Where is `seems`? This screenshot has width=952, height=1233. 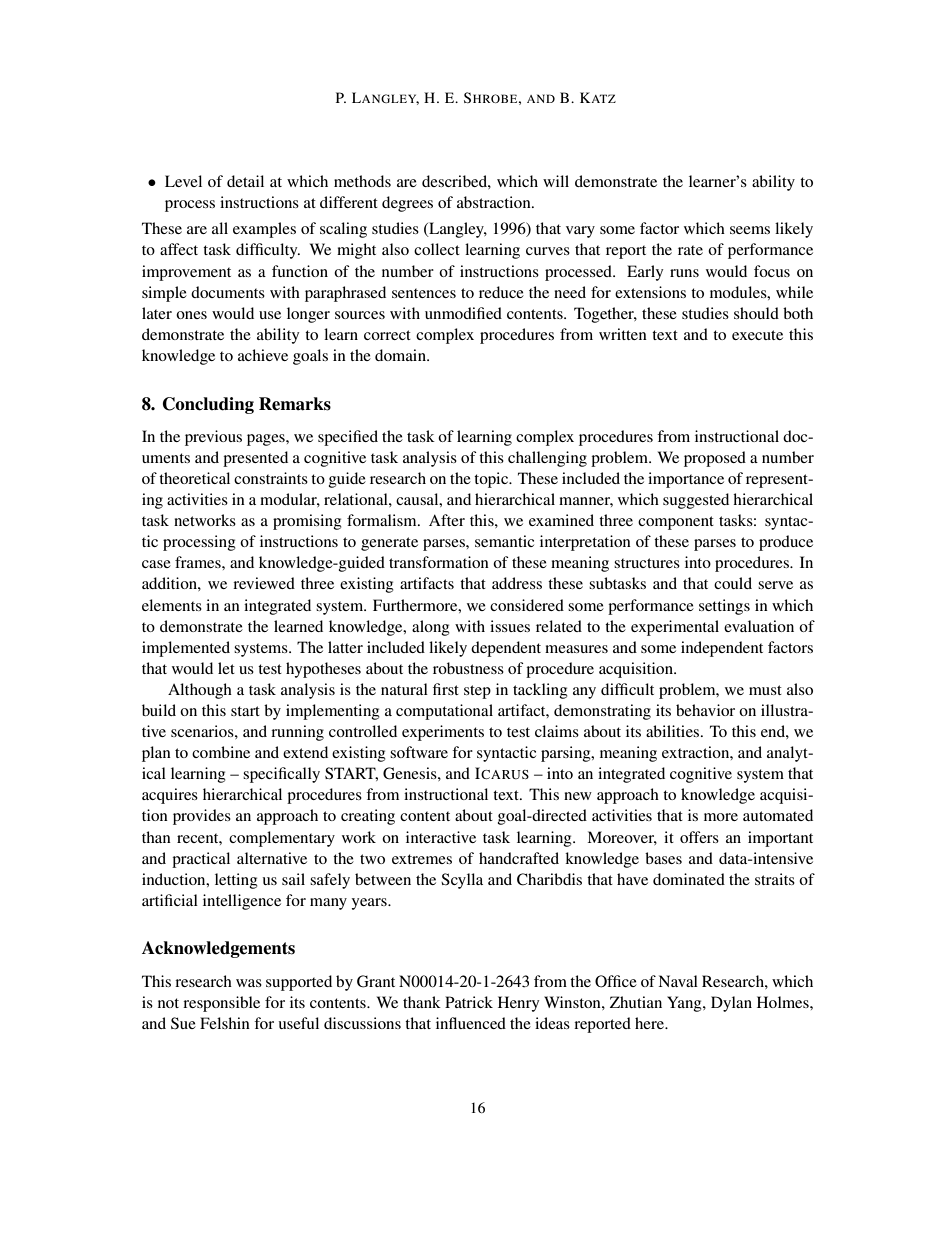
seems is located at coordinates (750, 230).
